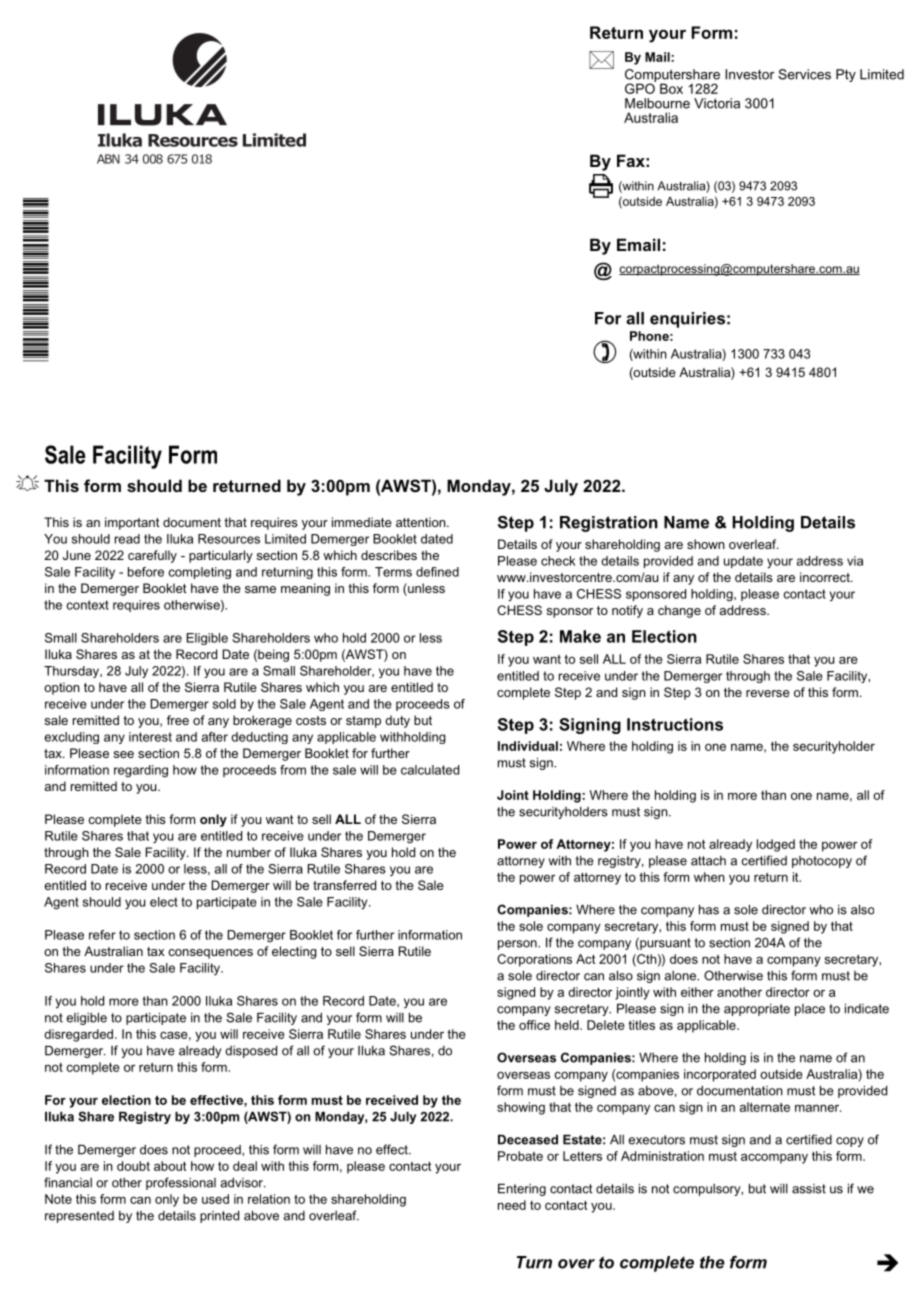 The width and height of the screenshot is (924, 1308). I want to click on defined, so click(437, 572).
